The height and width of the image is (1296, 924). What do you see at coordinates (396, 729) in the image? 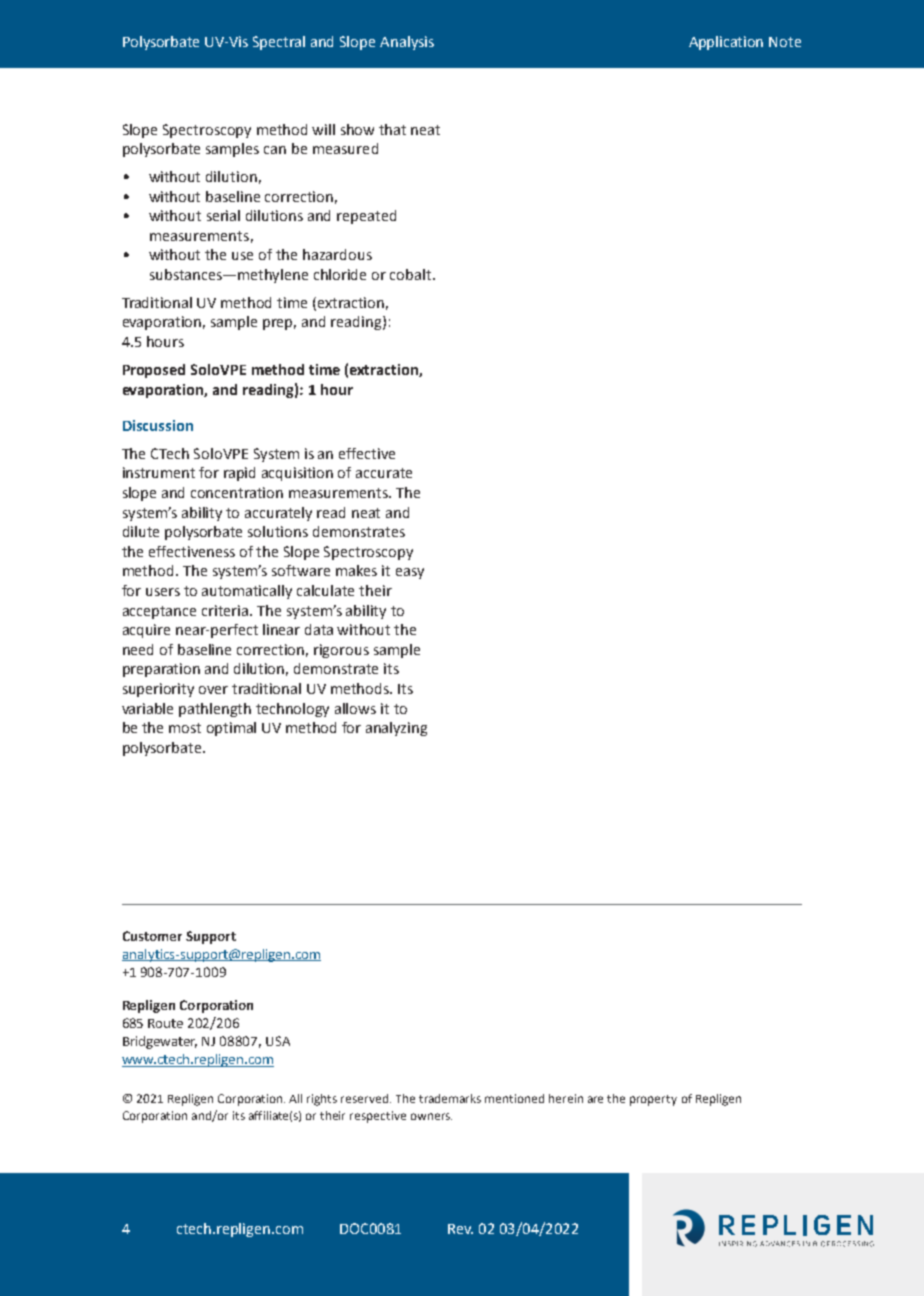
I see `analyzing` at bounding box center [396, 729].
